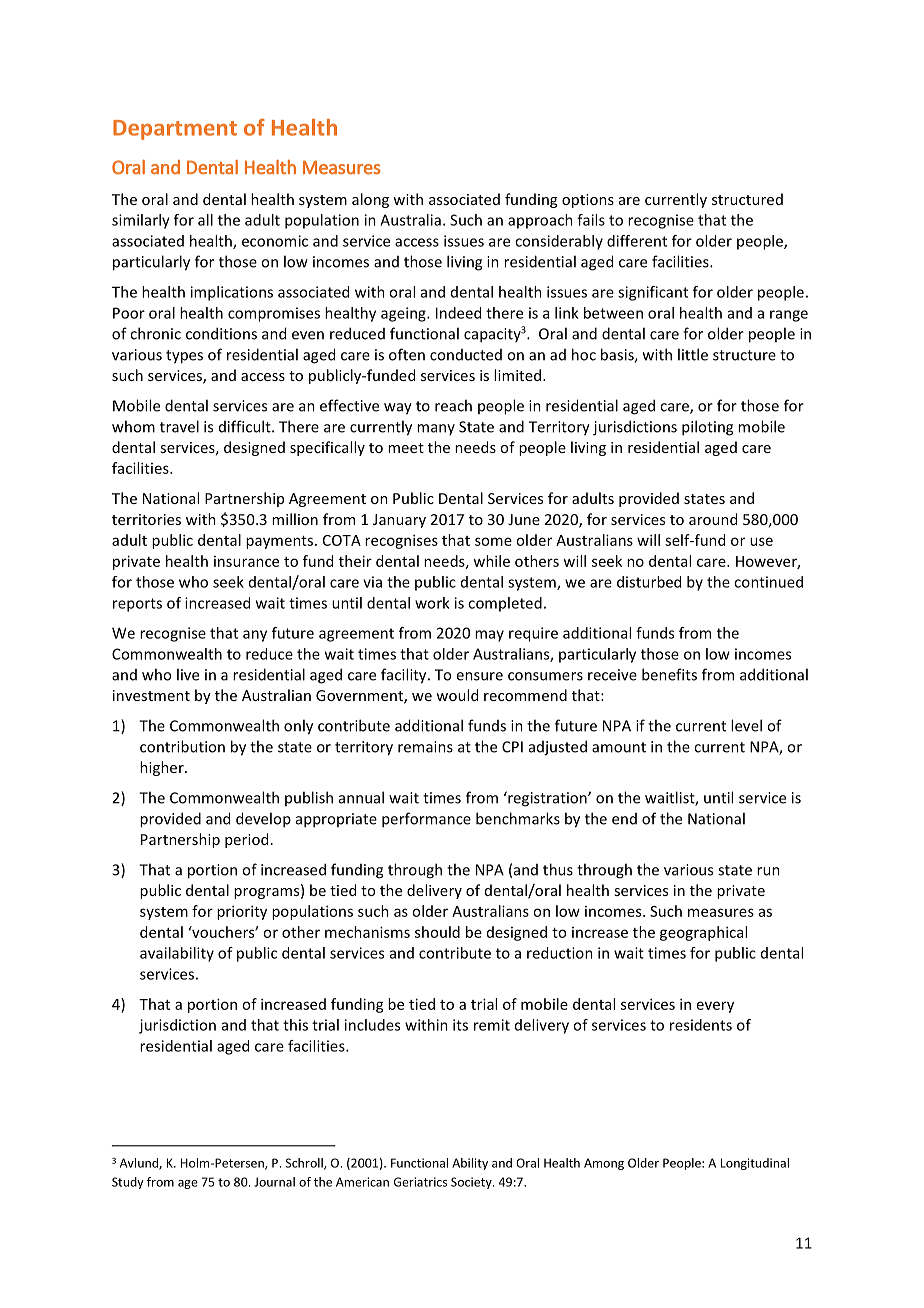  What do you see at coordinates (637, 241) in the screenshot?
I see `different` at bounding box center [637, 241].
